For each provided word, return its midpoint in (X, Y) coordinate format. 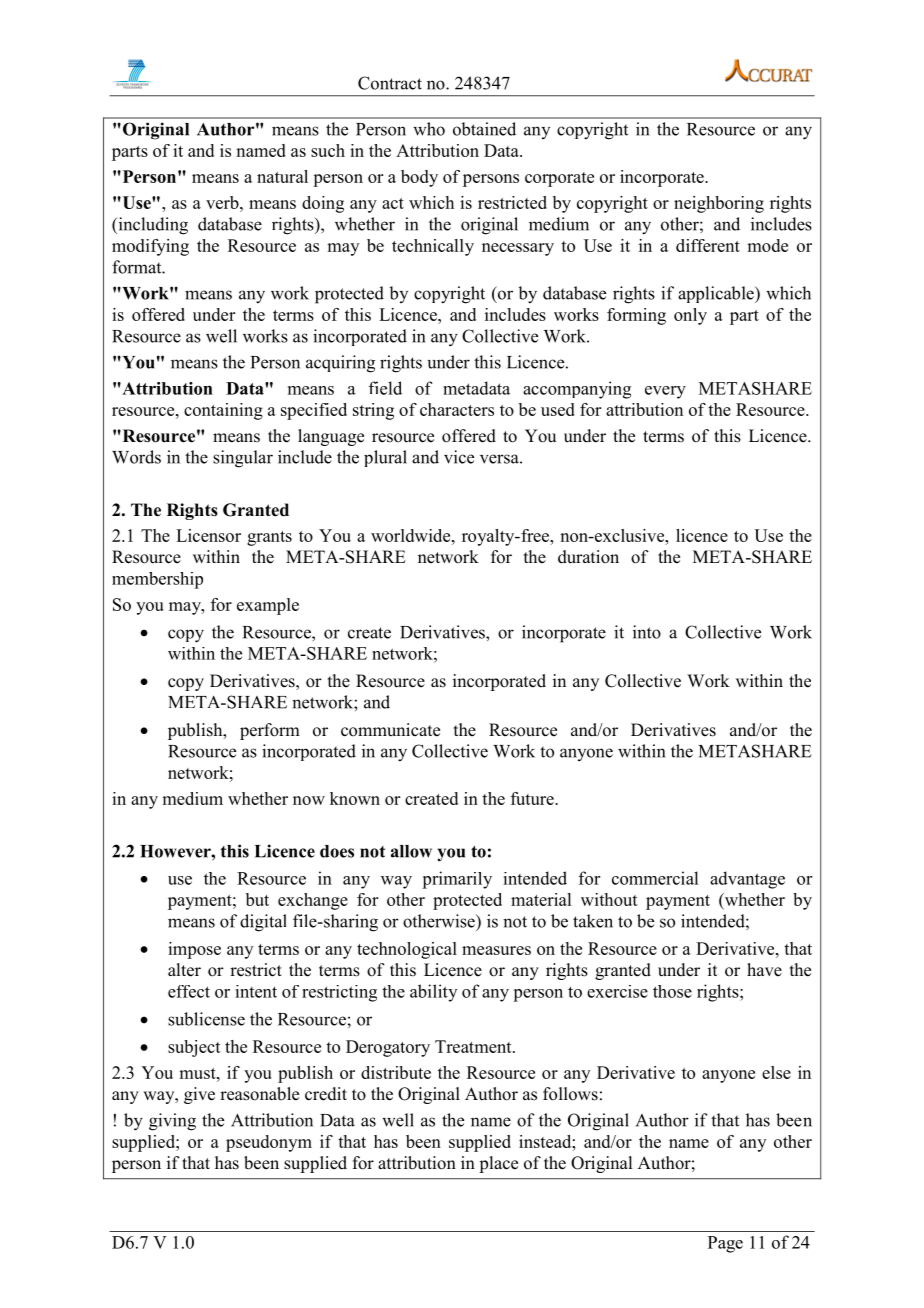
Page (725, 1244)
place (498, 1164)
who (429, 129)
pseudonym (269, 1143)
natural (282, 176)
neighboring (719, 204)
